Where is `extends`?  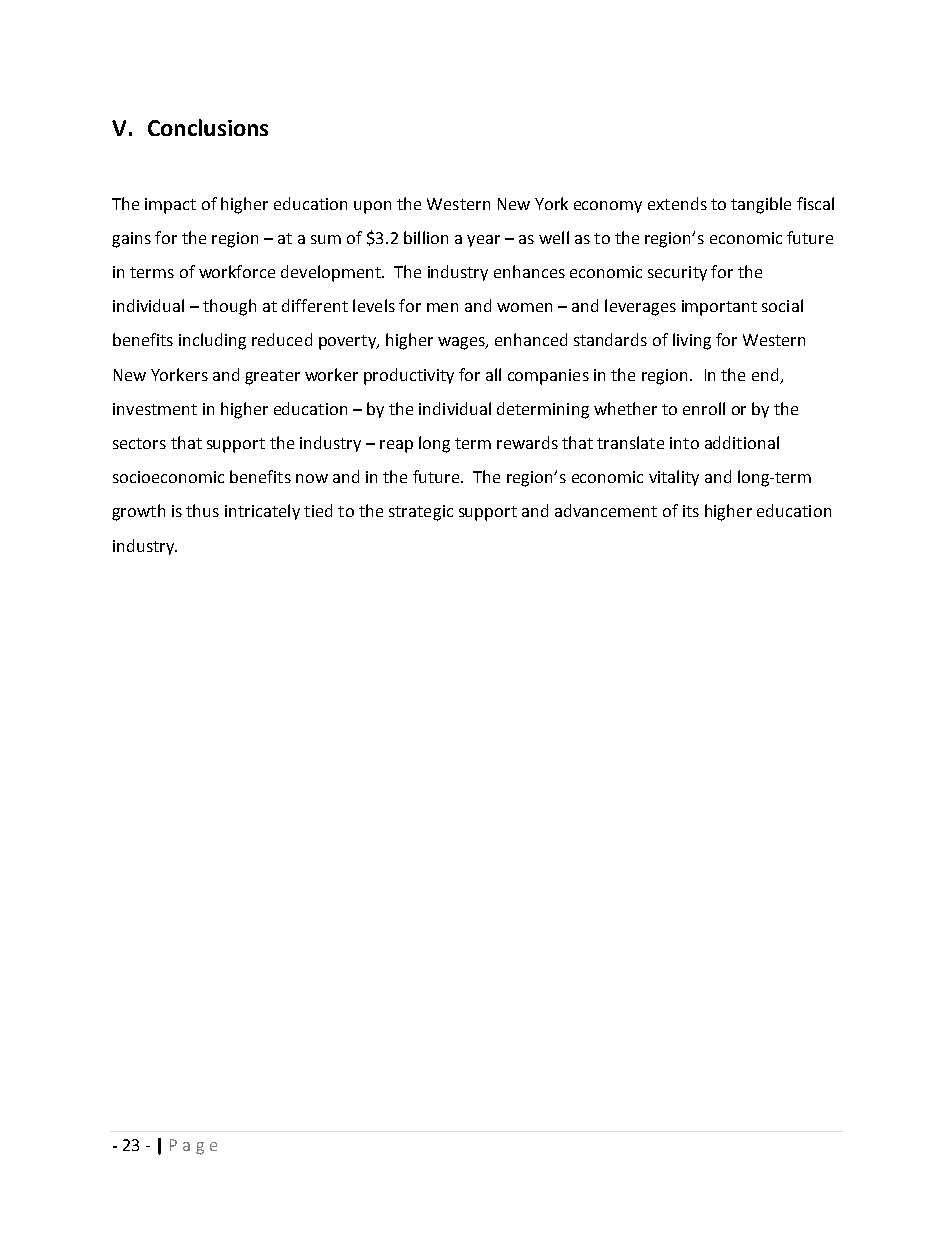
extends is located at coordinates (677, 203).
